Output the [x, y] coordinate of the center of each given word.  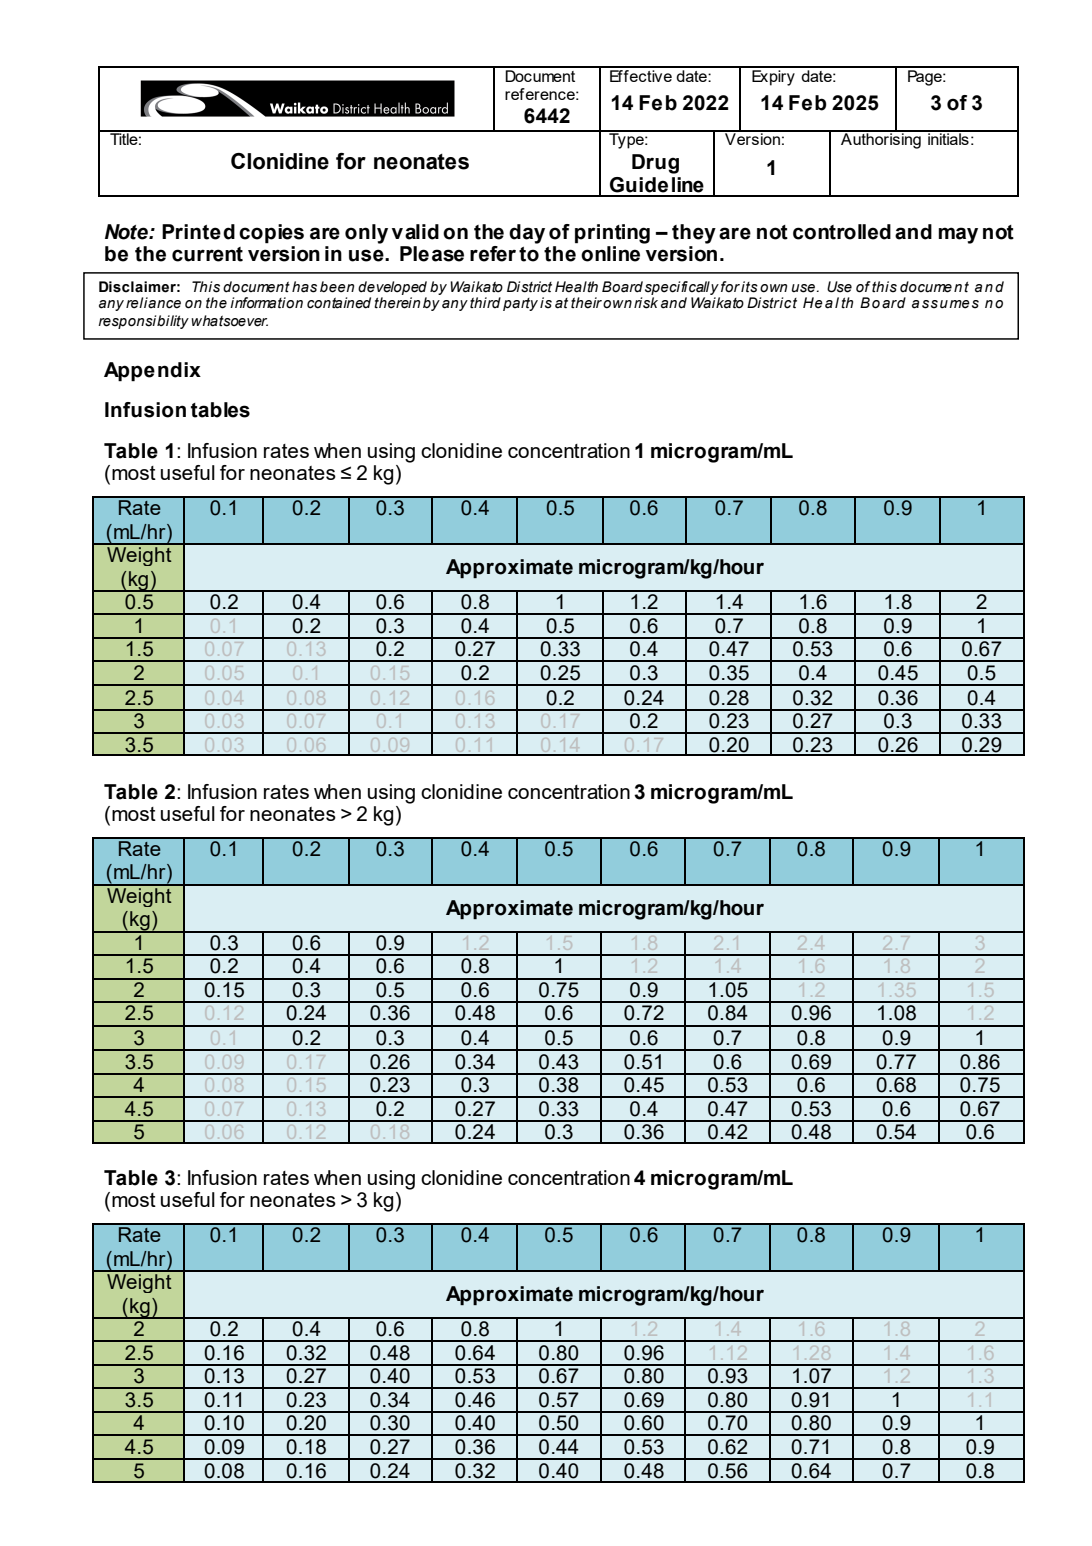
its [749, 287]
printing [612, 234]
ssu [935, 304]
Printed [198, 232]
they [694, 234]
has [304, 287]
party [520, 304]
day [527, 234]
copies [271, 234]
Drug [655, 164]
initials [948, 138]
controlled [842, 232]
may [958, 235]
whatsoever [229, 321]
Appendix [152, 372]
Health [576, 287]
